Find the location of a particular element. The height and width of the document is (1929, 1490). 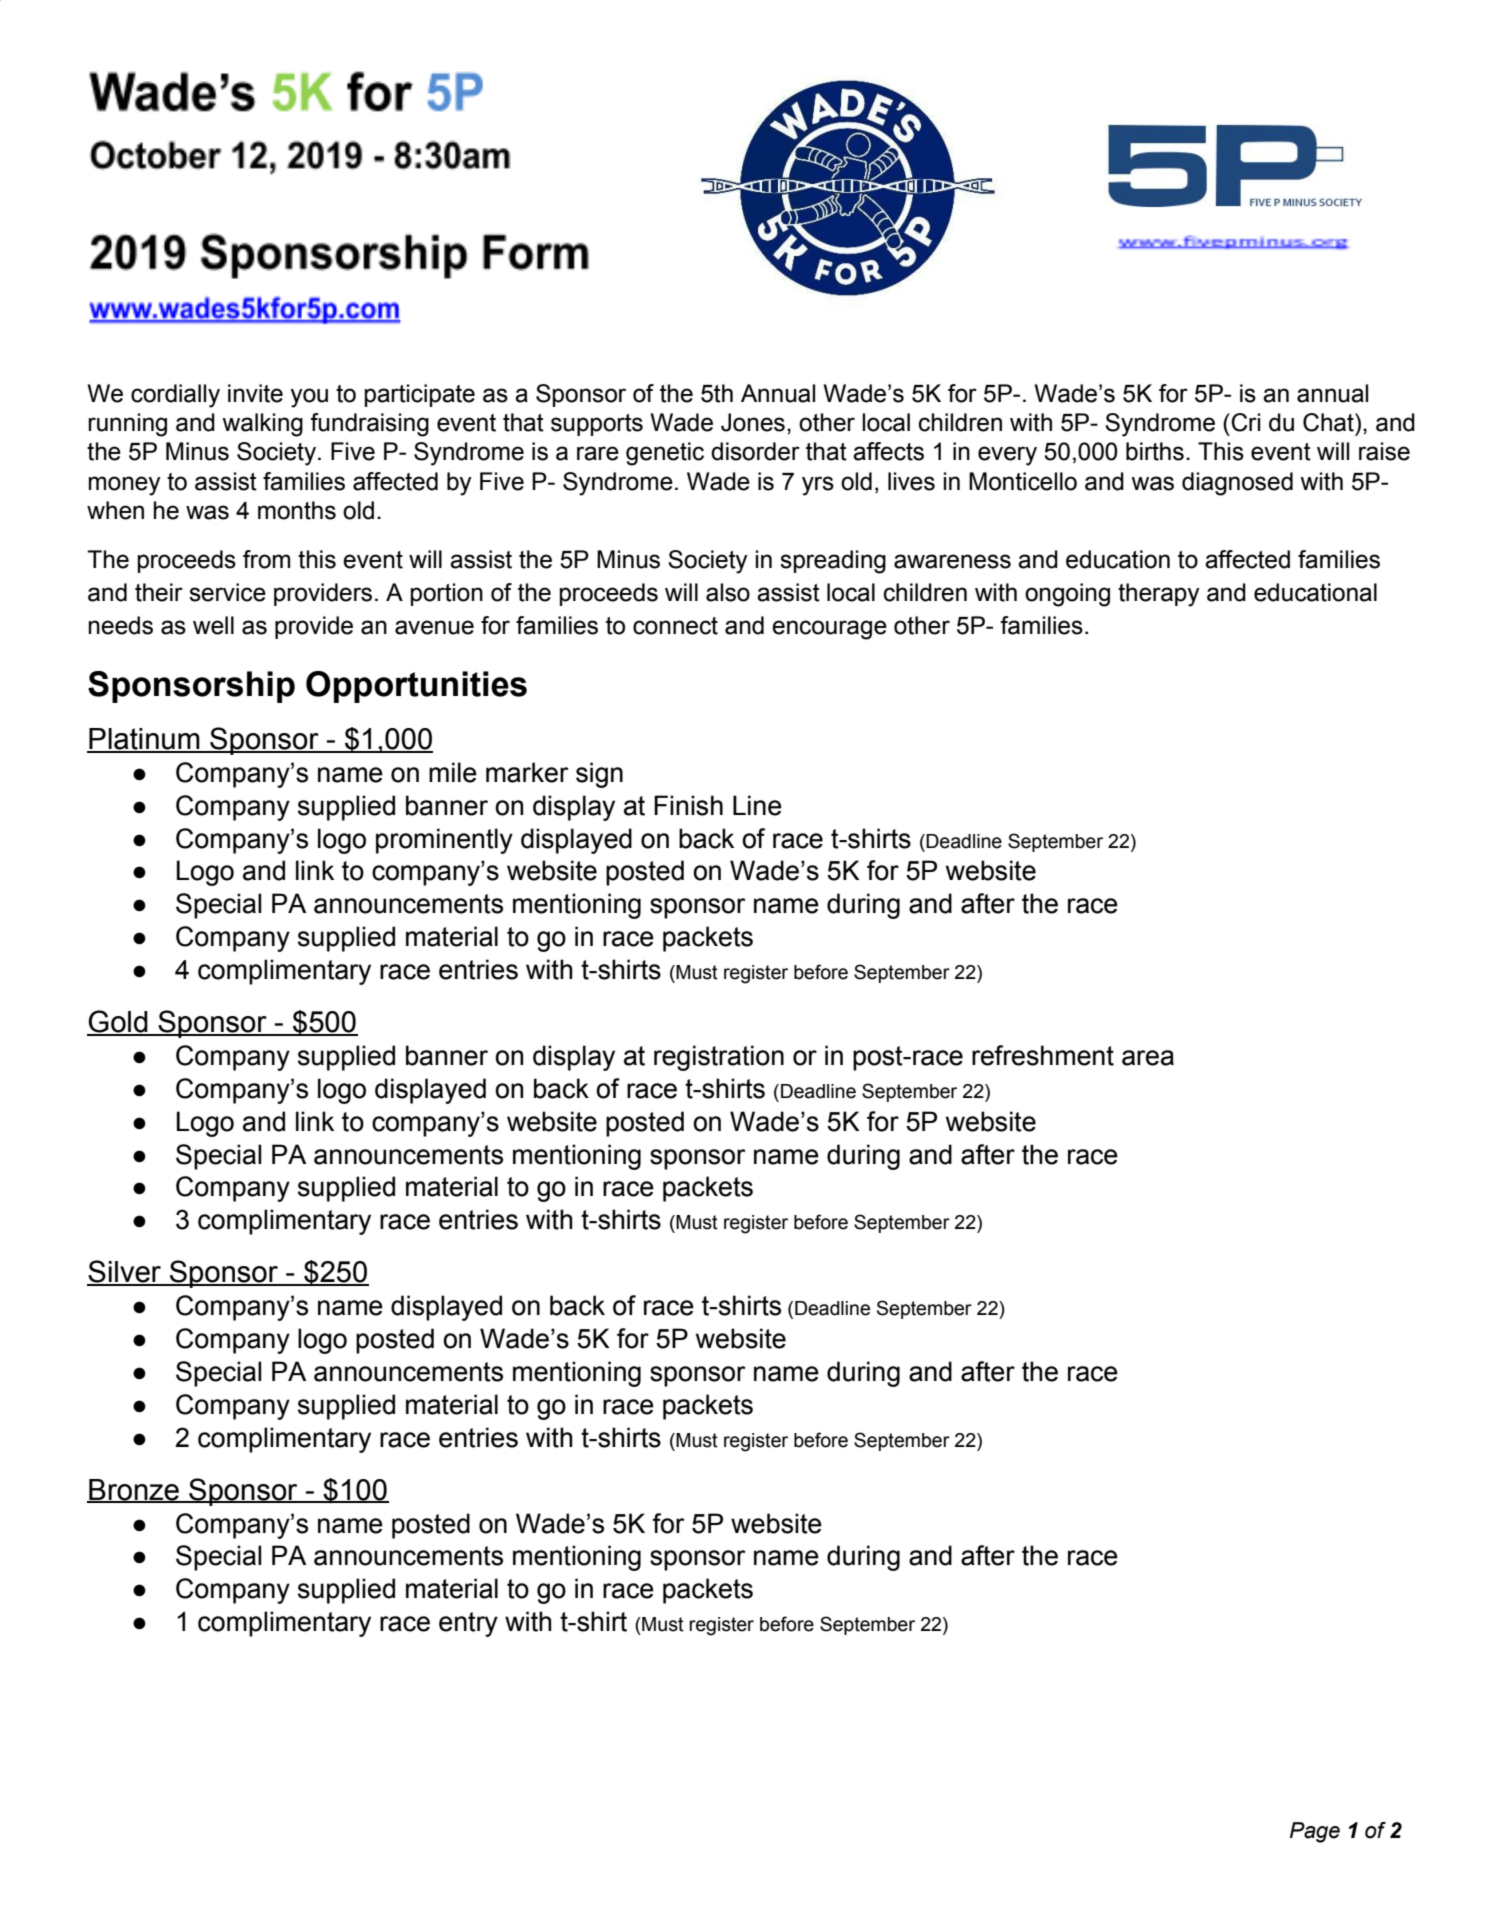

Platinum is located at coordinates (144, 740).
